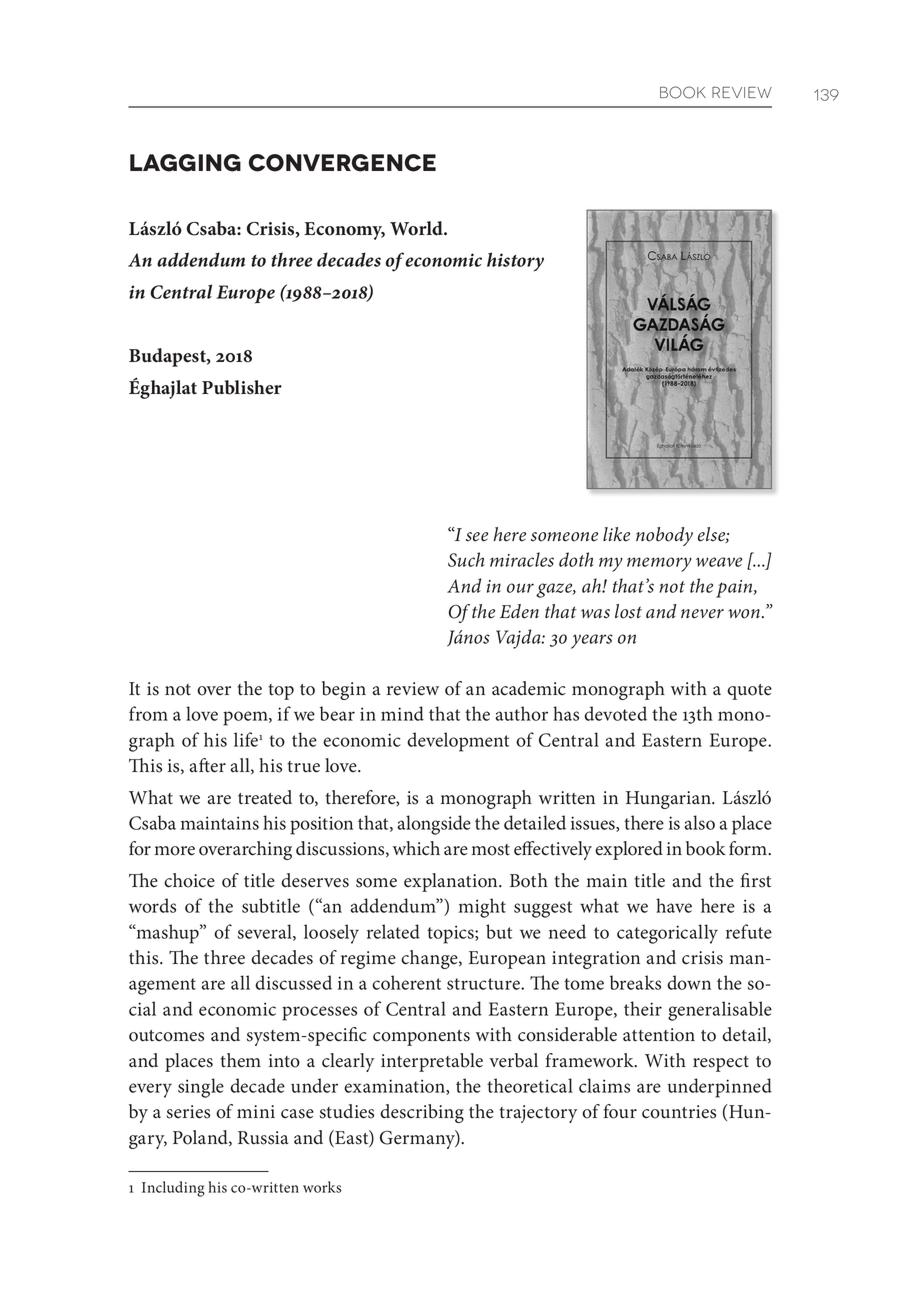  I want to click on from, so click(148, 713).
